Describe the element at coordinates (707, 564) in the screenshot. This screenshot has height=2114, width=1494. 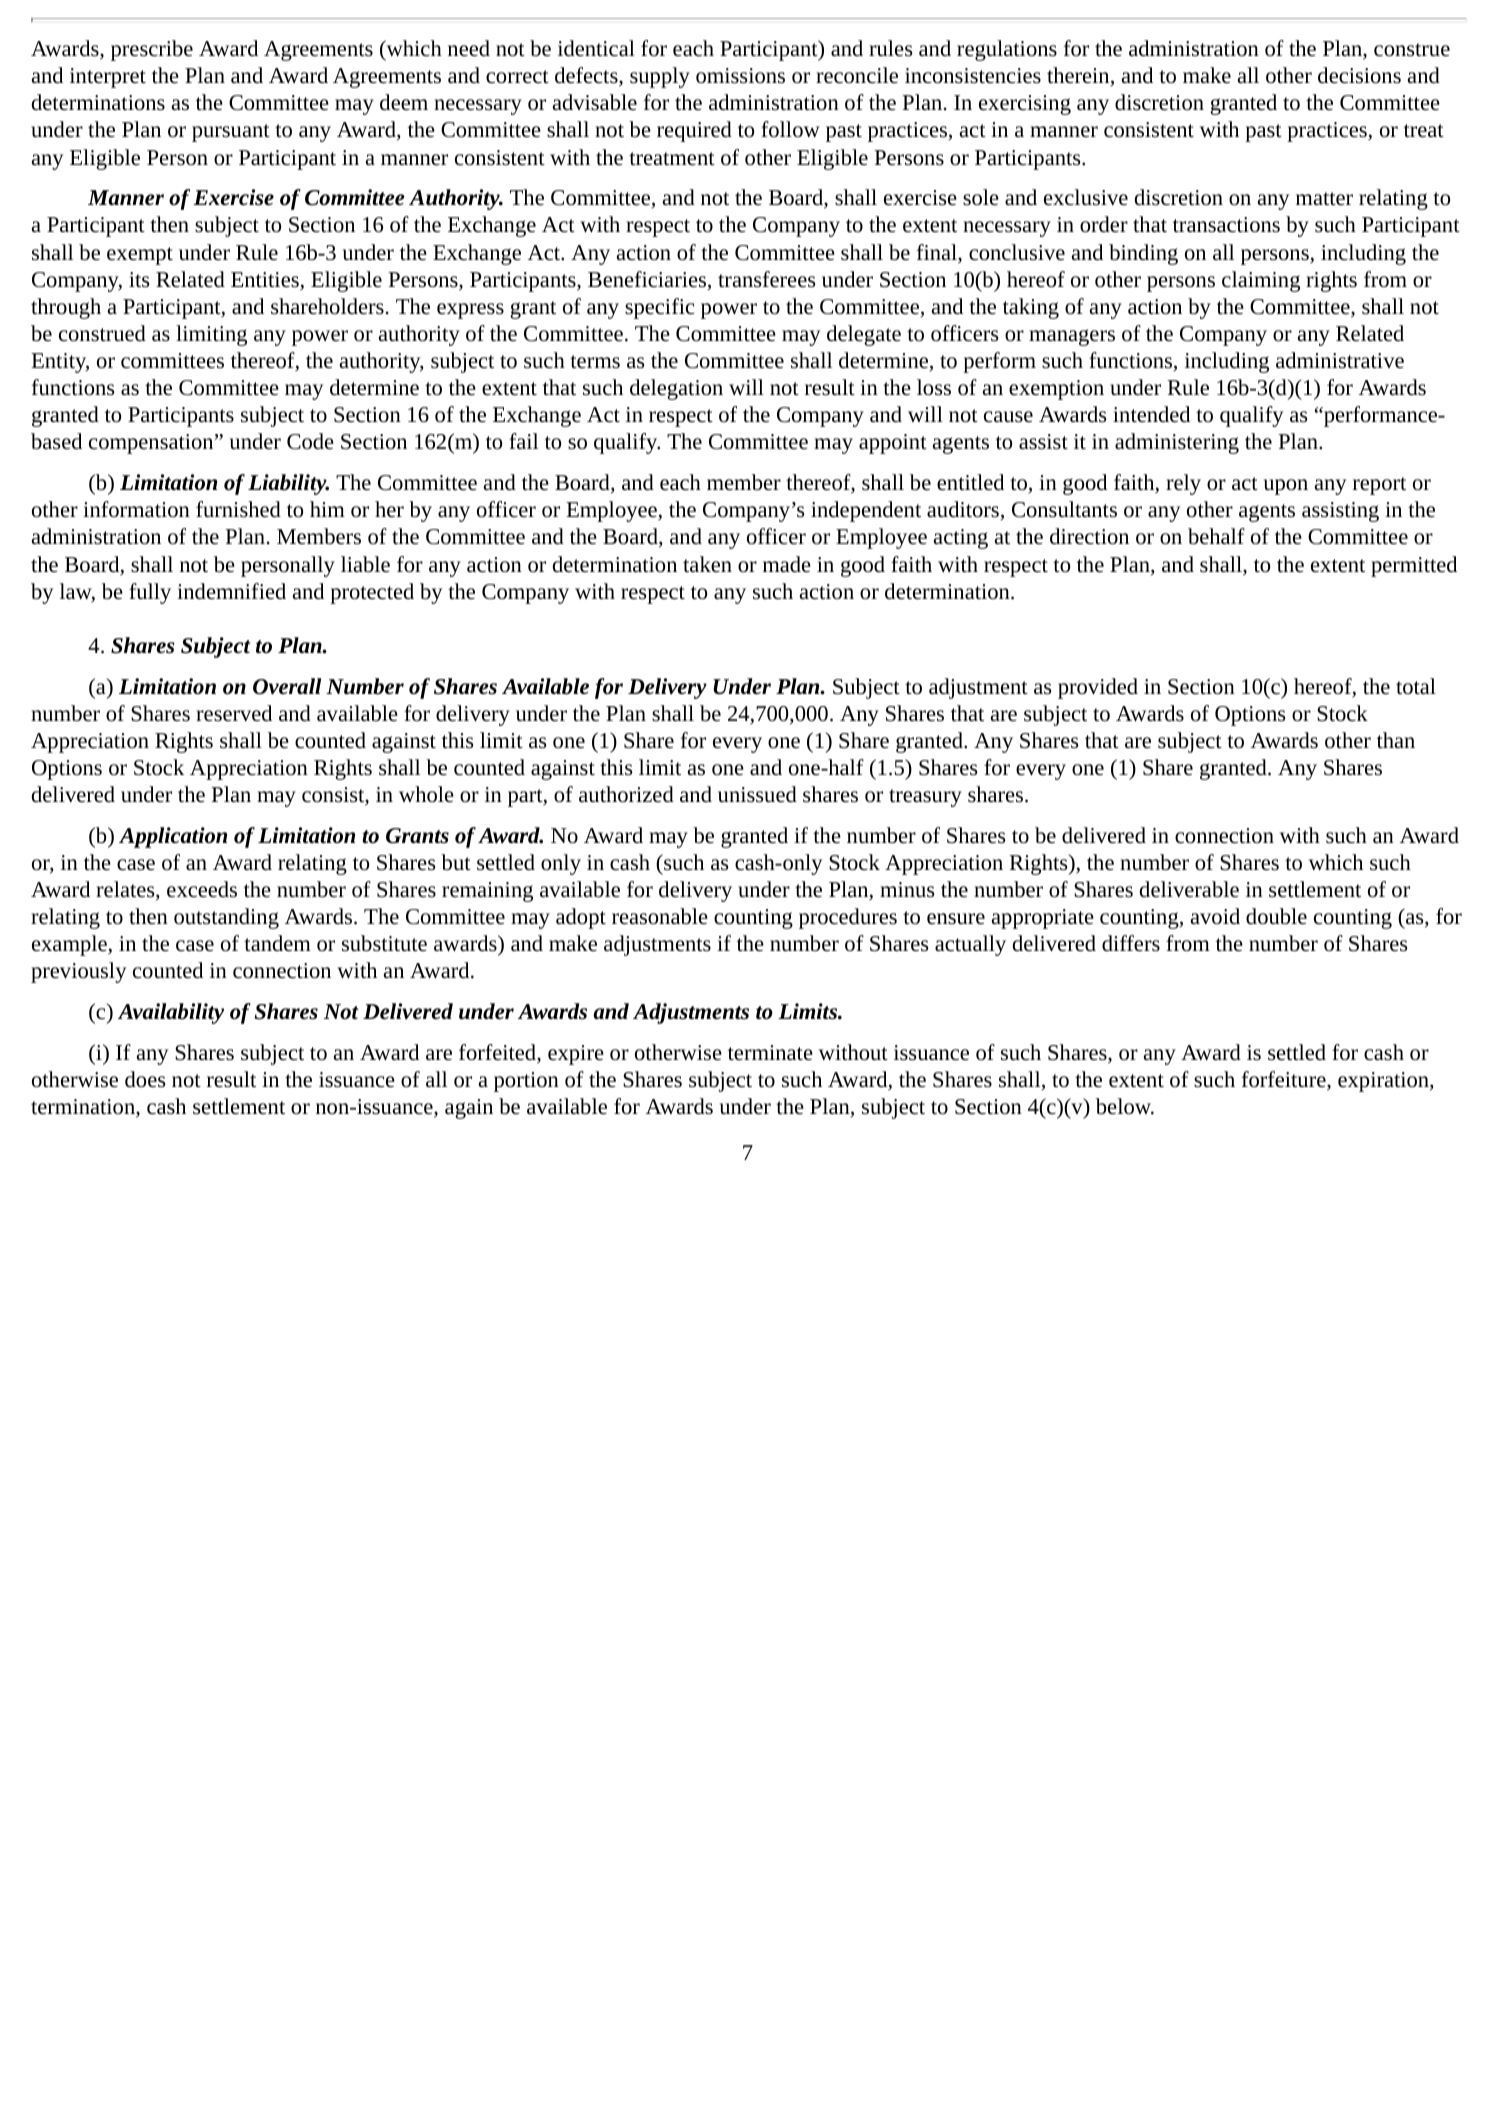
I see `taken` at that location.
